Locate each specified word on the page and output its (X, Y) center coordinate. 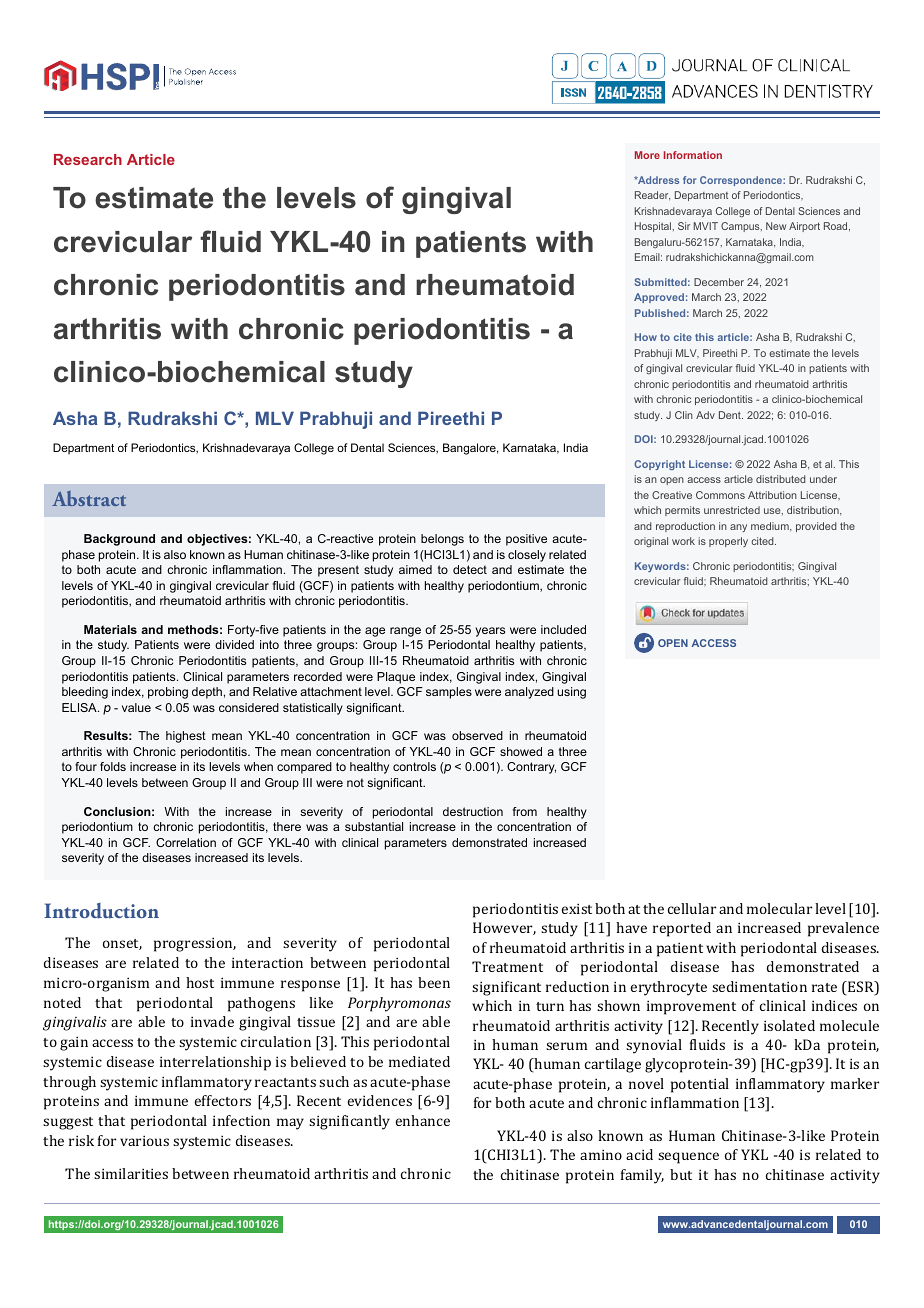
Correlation (186, 842)
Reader (652, 196)
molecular (779, 908)
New (776, 226)
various (144, 1140)
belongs (442, 540)
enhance (423, 1120)
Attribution (772, 495)
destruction (473, 811)
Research (88, 159)
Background (119, 540)
